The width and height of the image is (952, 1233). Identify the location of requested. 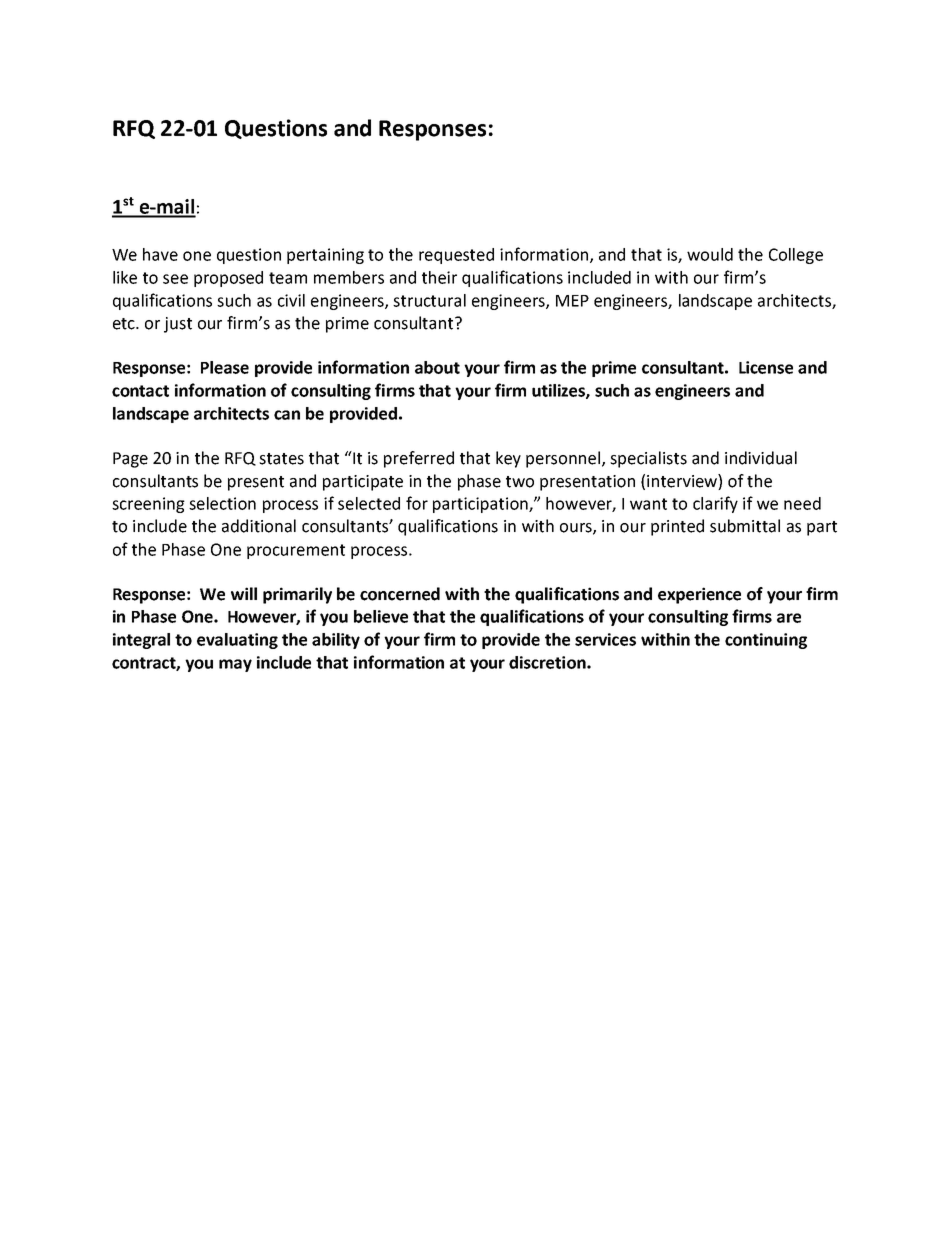
(456, 256).
